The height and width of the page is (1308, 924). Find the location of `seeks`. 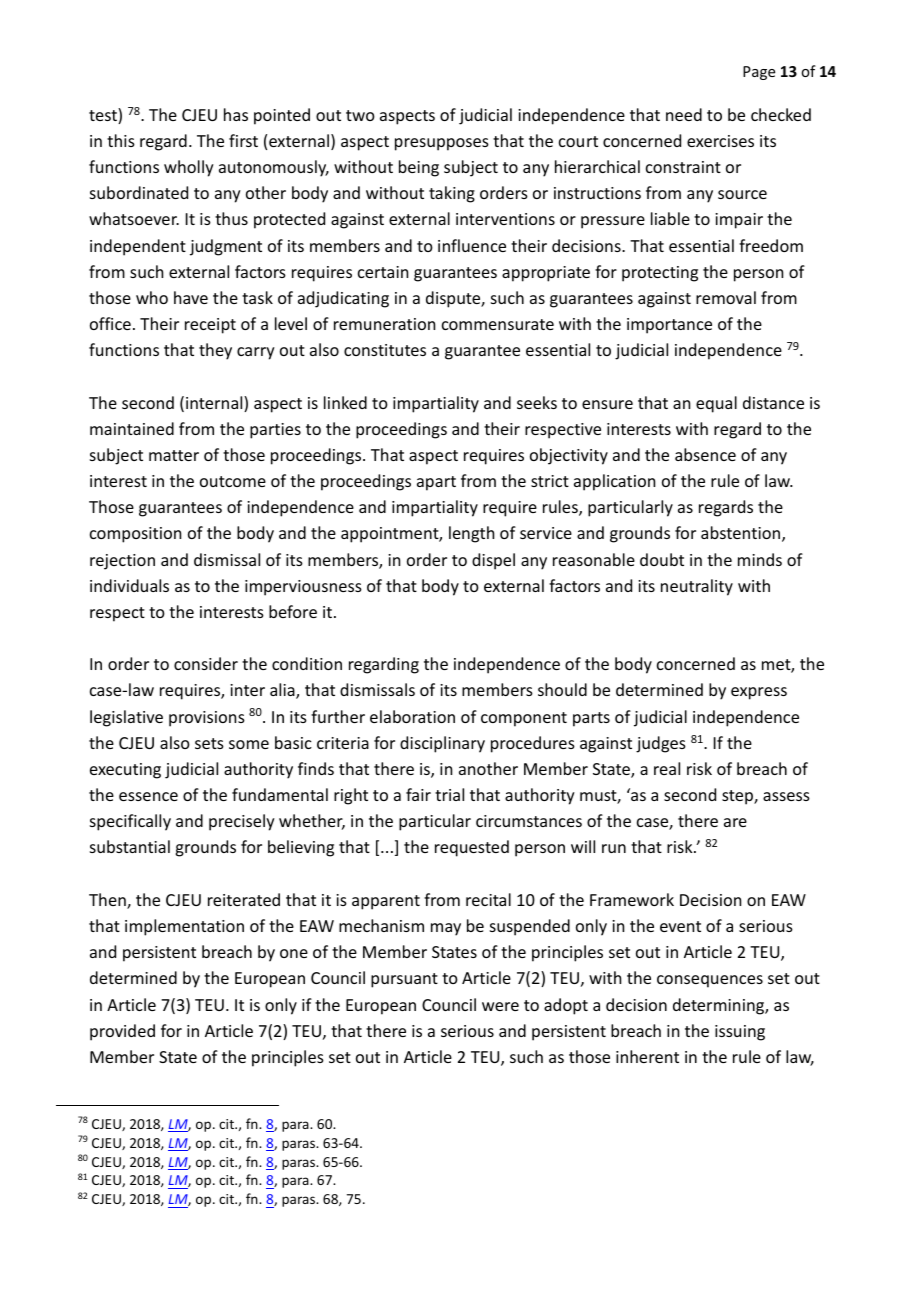

seeks is located at coordinates (537, 402).
